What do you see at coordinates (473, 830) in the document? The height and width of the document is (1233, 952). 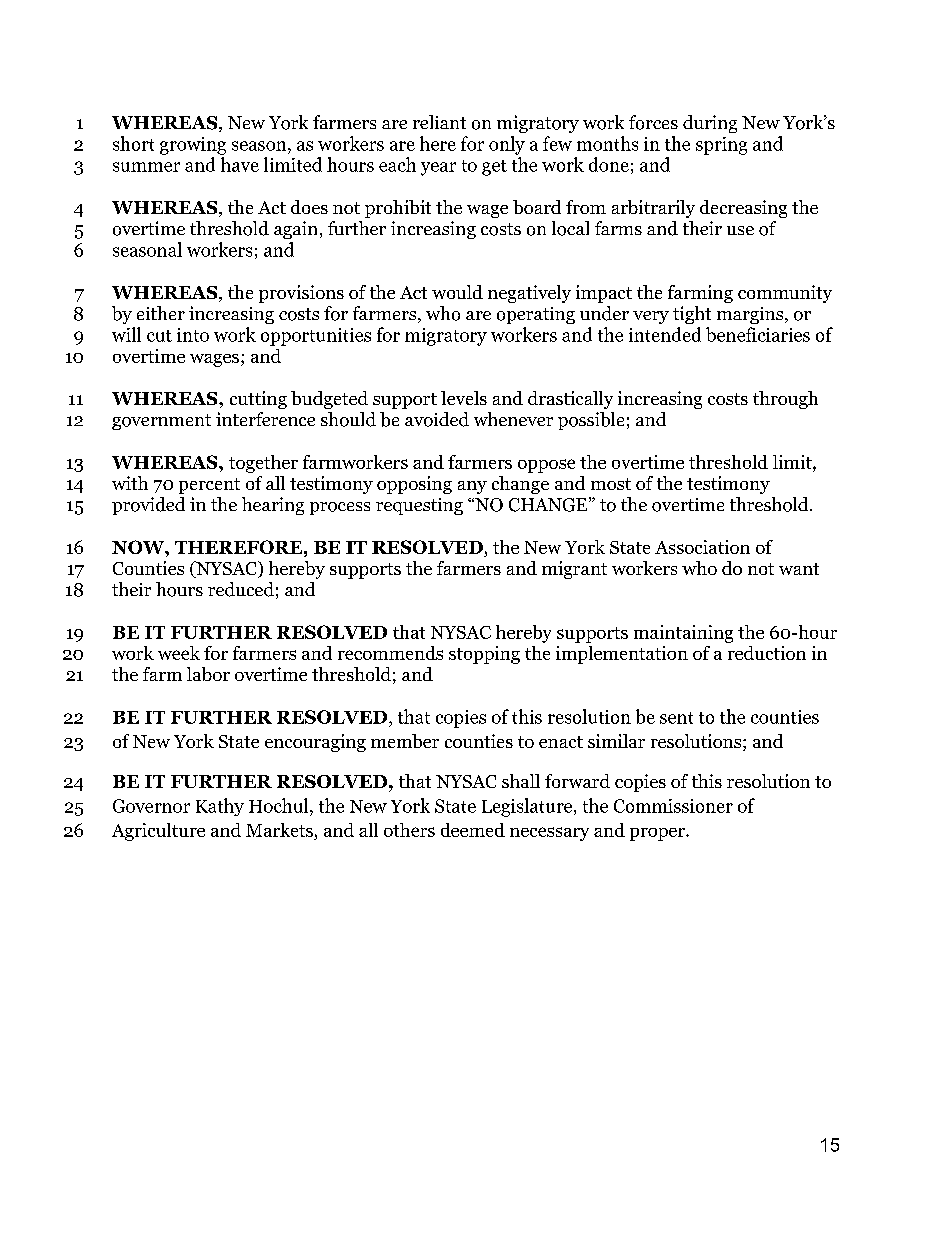 I see `deemed` at bounding box center [473, 830].
